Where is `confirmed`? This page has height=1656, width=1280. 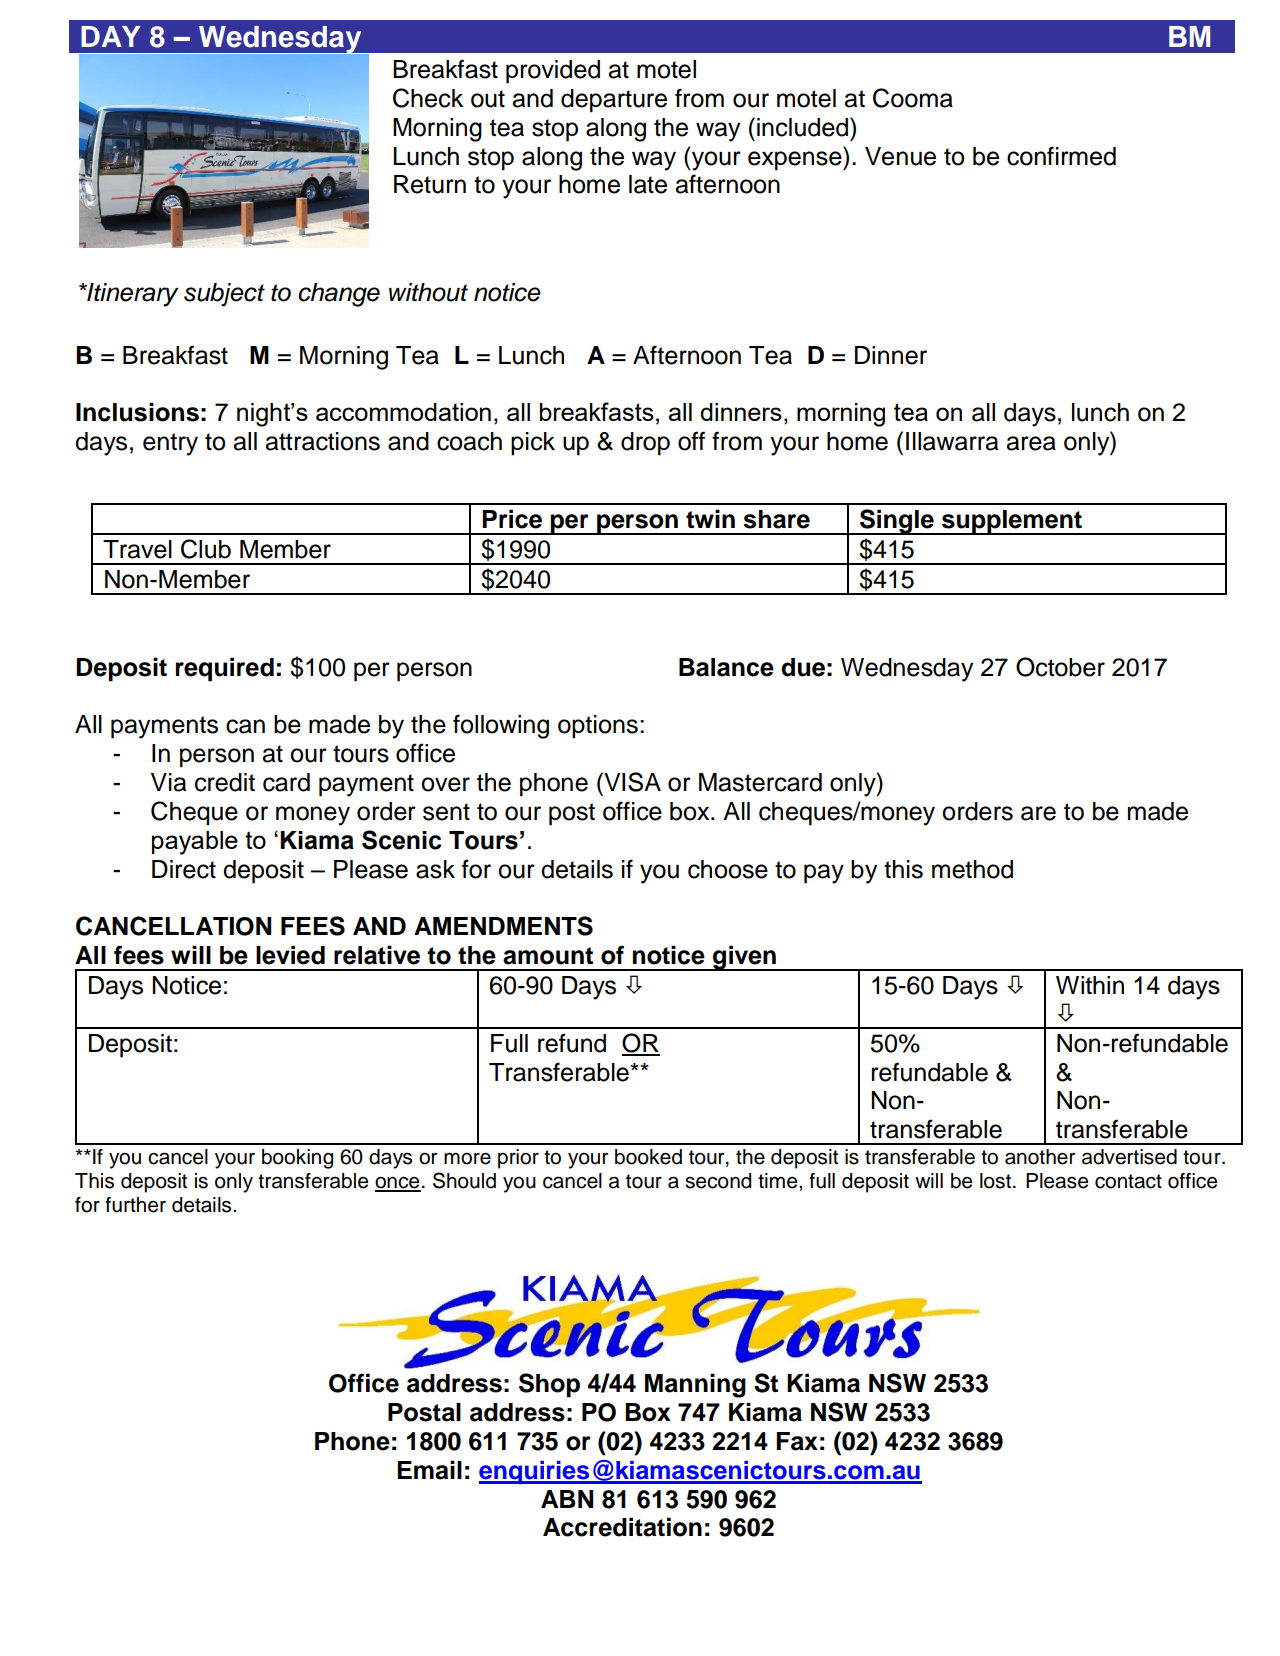 confirmed is located at coordinates (1061, 156).
